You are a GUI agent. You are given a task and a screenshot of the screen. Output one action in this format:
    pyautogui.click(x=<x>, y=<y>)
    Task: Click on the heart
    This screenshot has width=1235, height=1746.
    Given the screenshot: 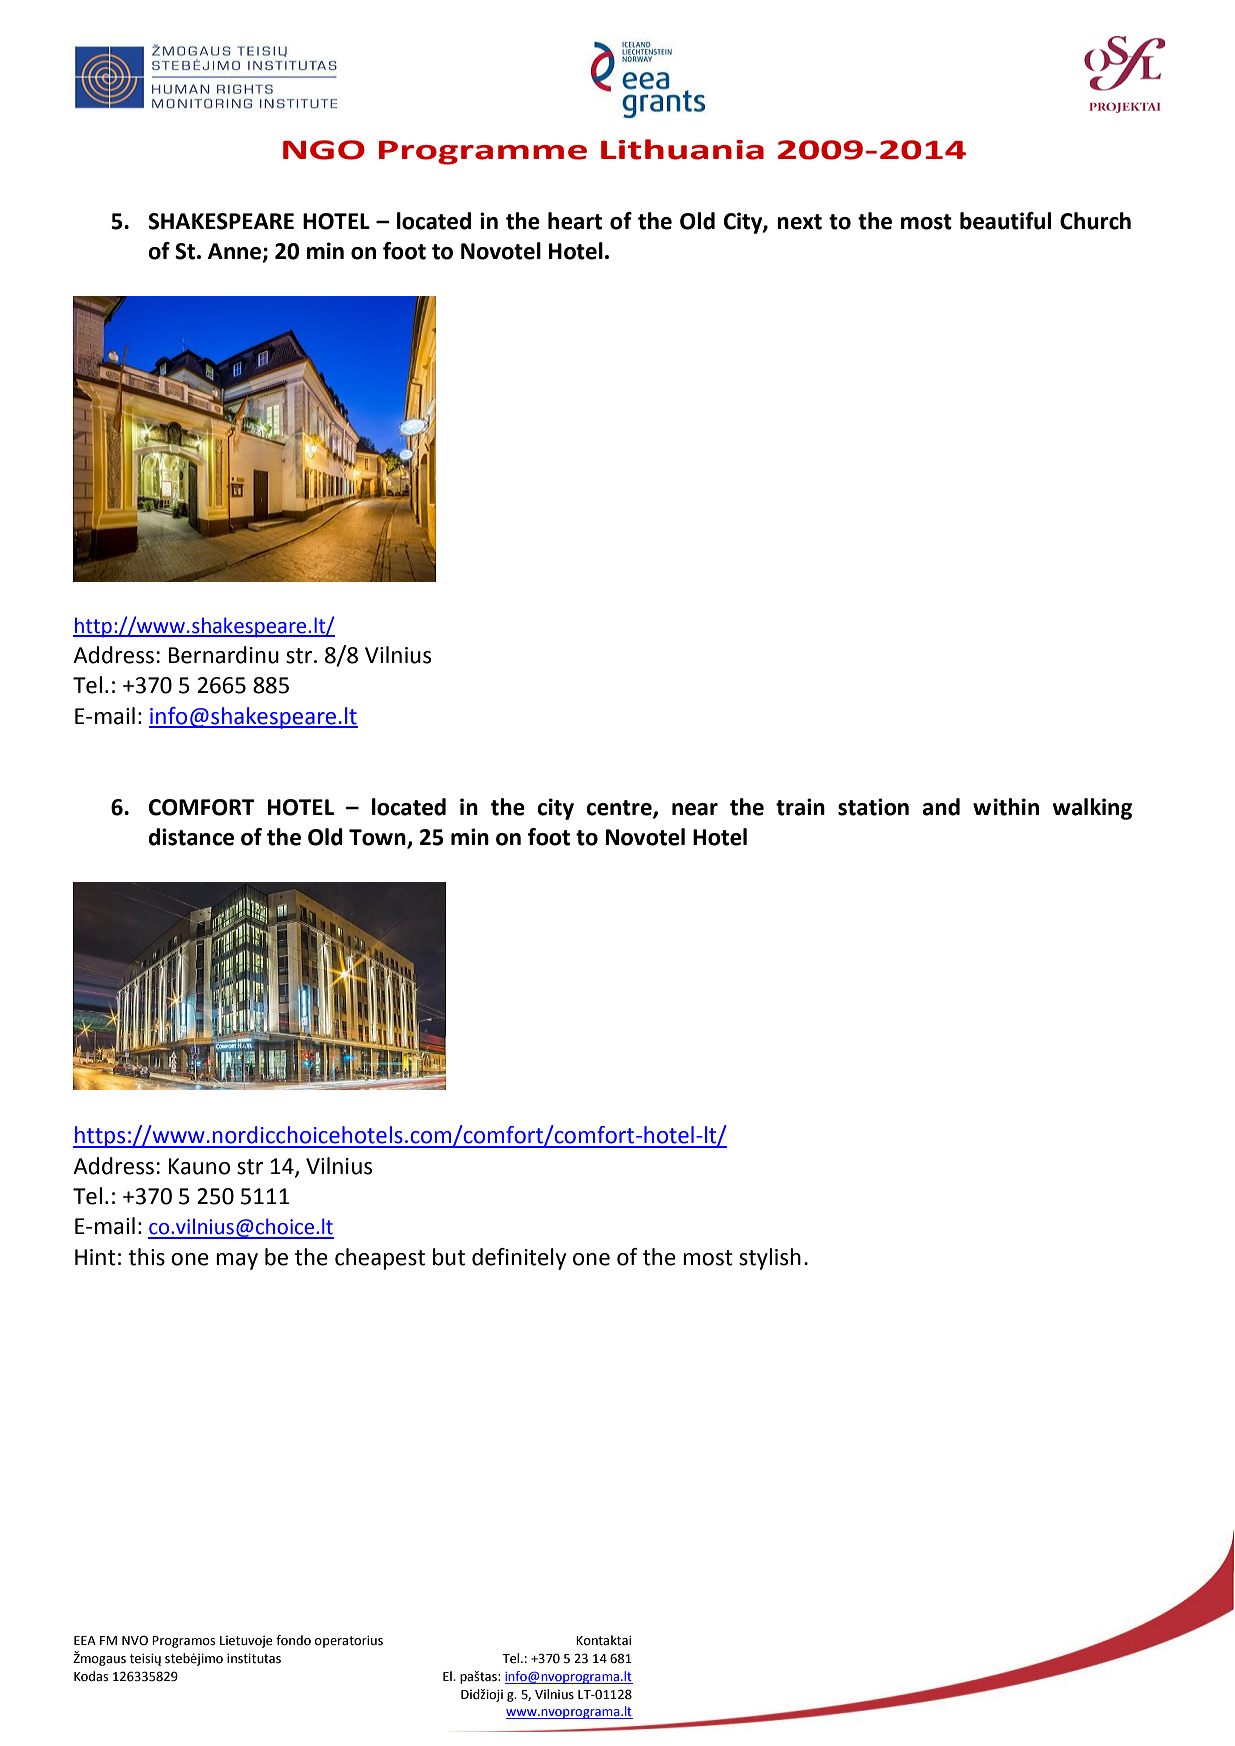 What is the action you would take?
    pyautogui.click(x=575, y=221)
